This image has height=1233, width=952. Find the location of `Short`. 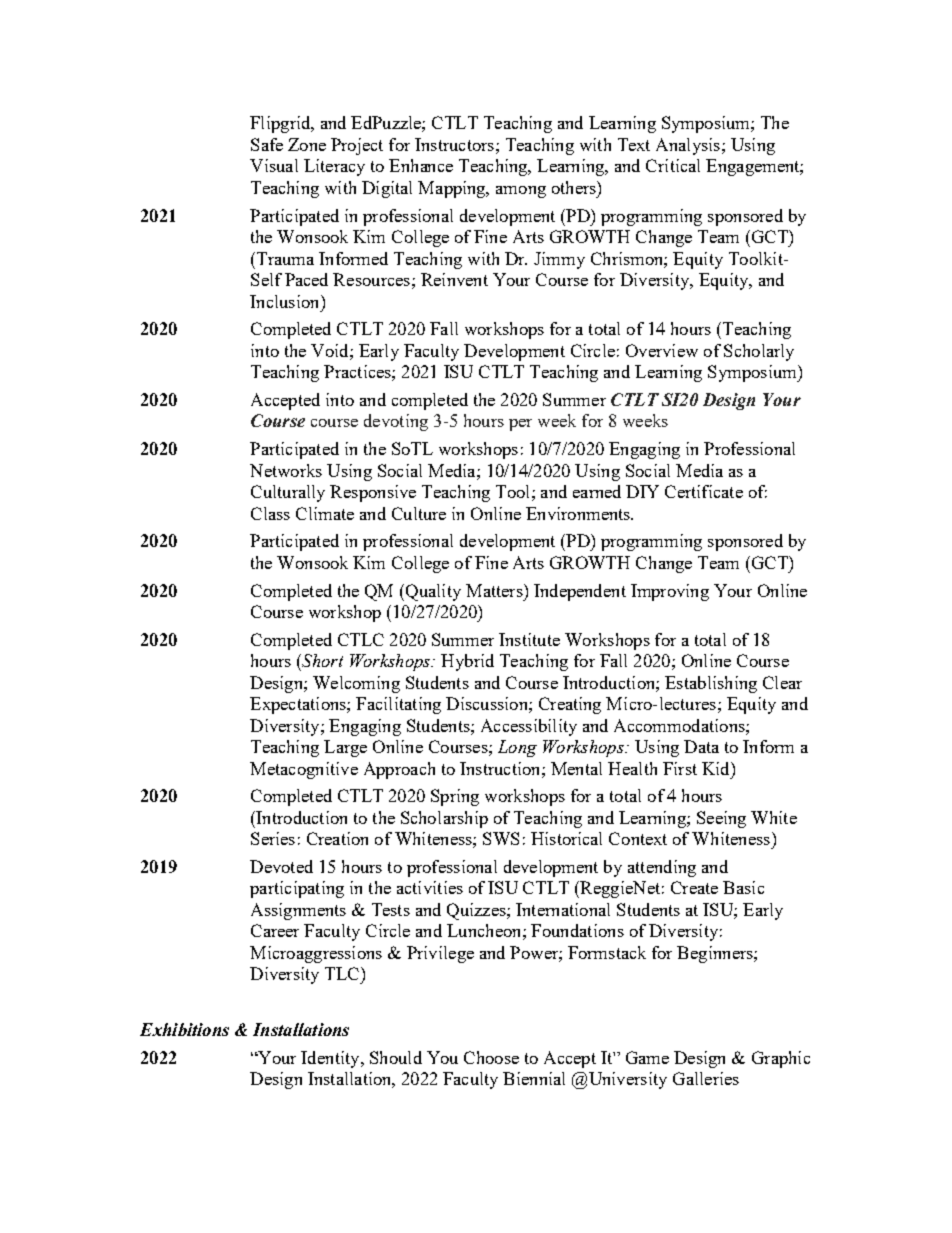

Short is located at coordinates (321, 660).
